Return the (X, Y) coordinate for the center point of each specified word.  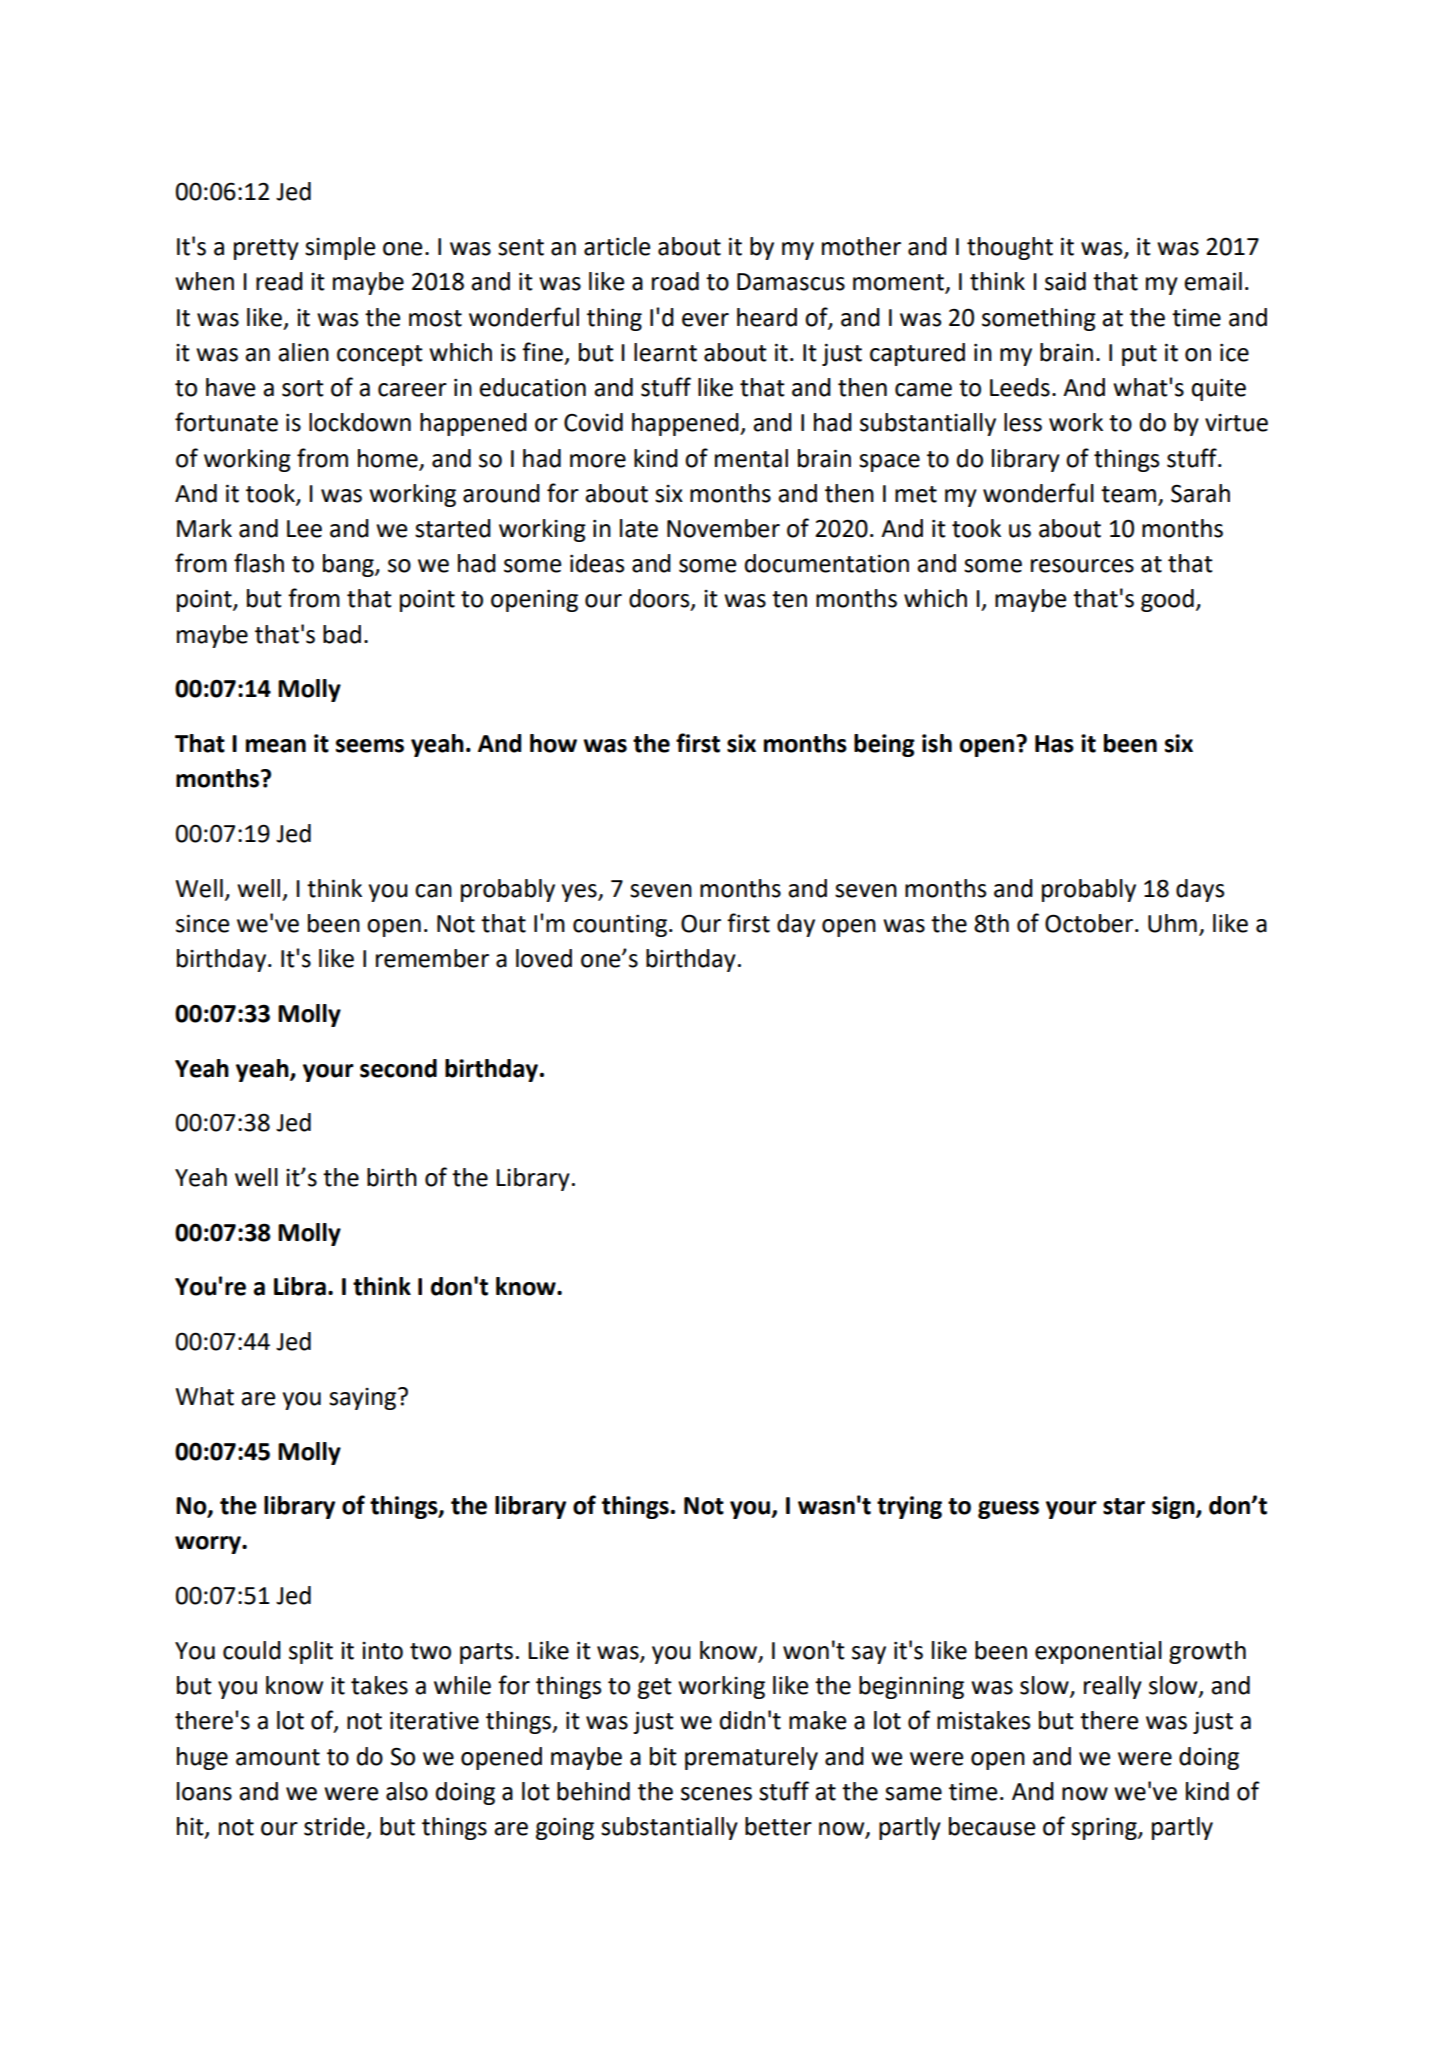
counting (620, 926)
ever (705, 320)
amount (278, 1757)
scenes (716, 1794)
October (1090, 923)
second (398, 1068)
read (279, 281)
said (1065, 281)
